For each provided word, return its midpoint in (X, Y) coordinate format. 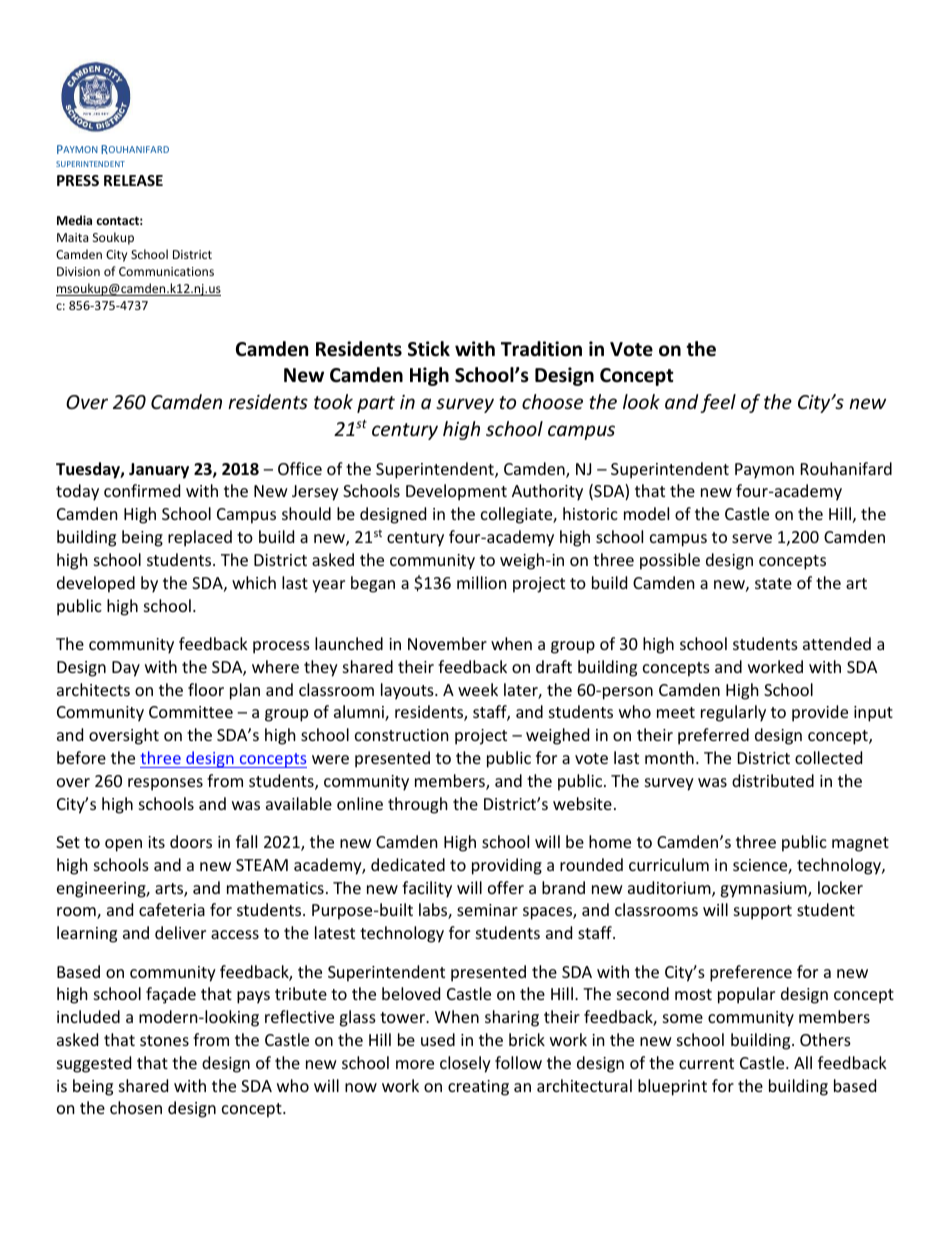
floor (206, 689)
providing (507, 866)
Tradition (541, 349)
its (156, 842)
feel (718, 403)
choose (552, 401)
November (447, 643)
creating (478, 1088)
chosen (136, 1107)
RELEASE (133, 180)
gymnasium (764, 890)
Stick (429, 349)
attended (837, 643)
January (159, 471)
